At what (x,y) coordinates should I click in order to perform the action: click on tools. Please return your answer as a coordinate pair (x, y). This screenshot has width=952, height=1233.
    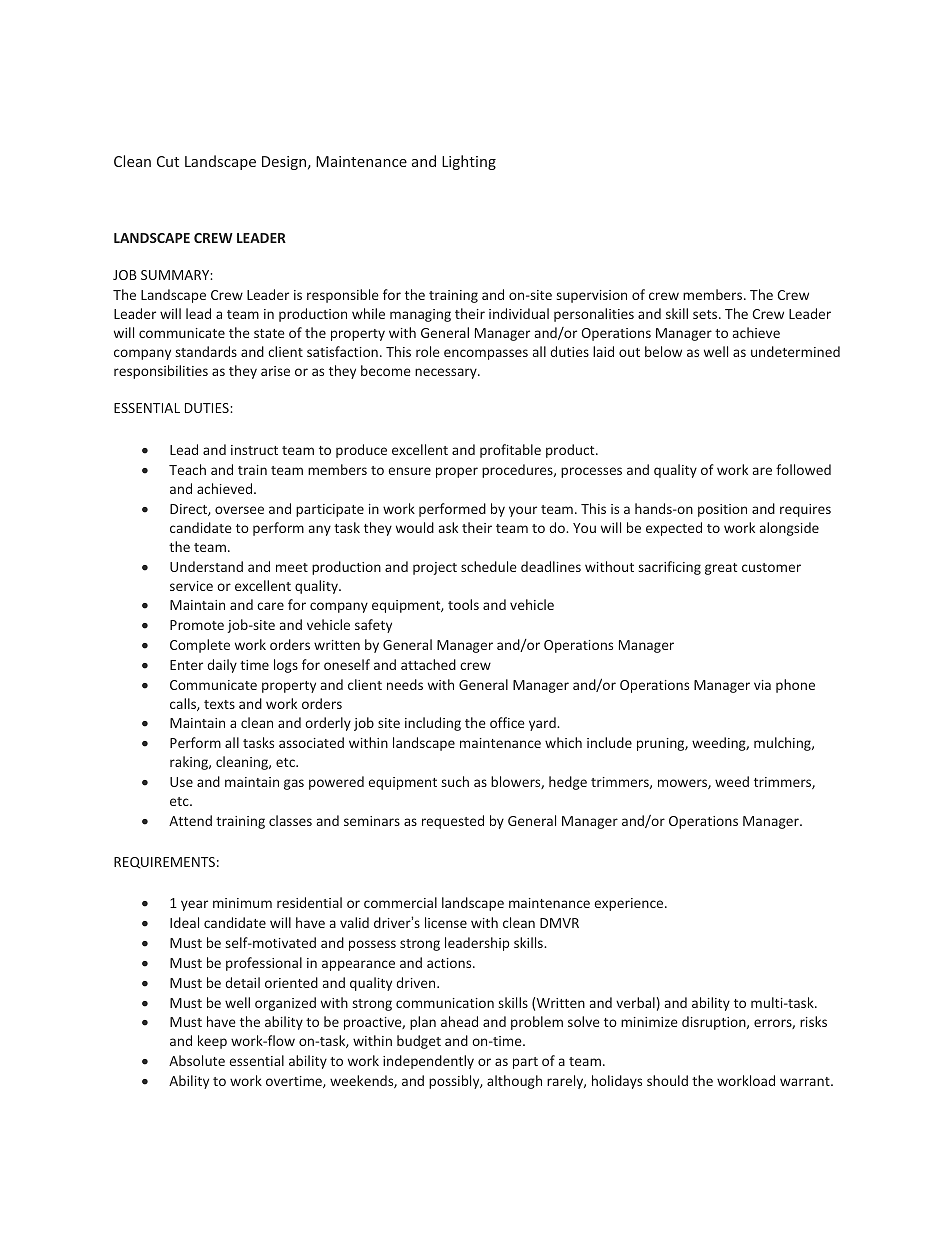
    Looking at the image, I should click on (463, 604).
